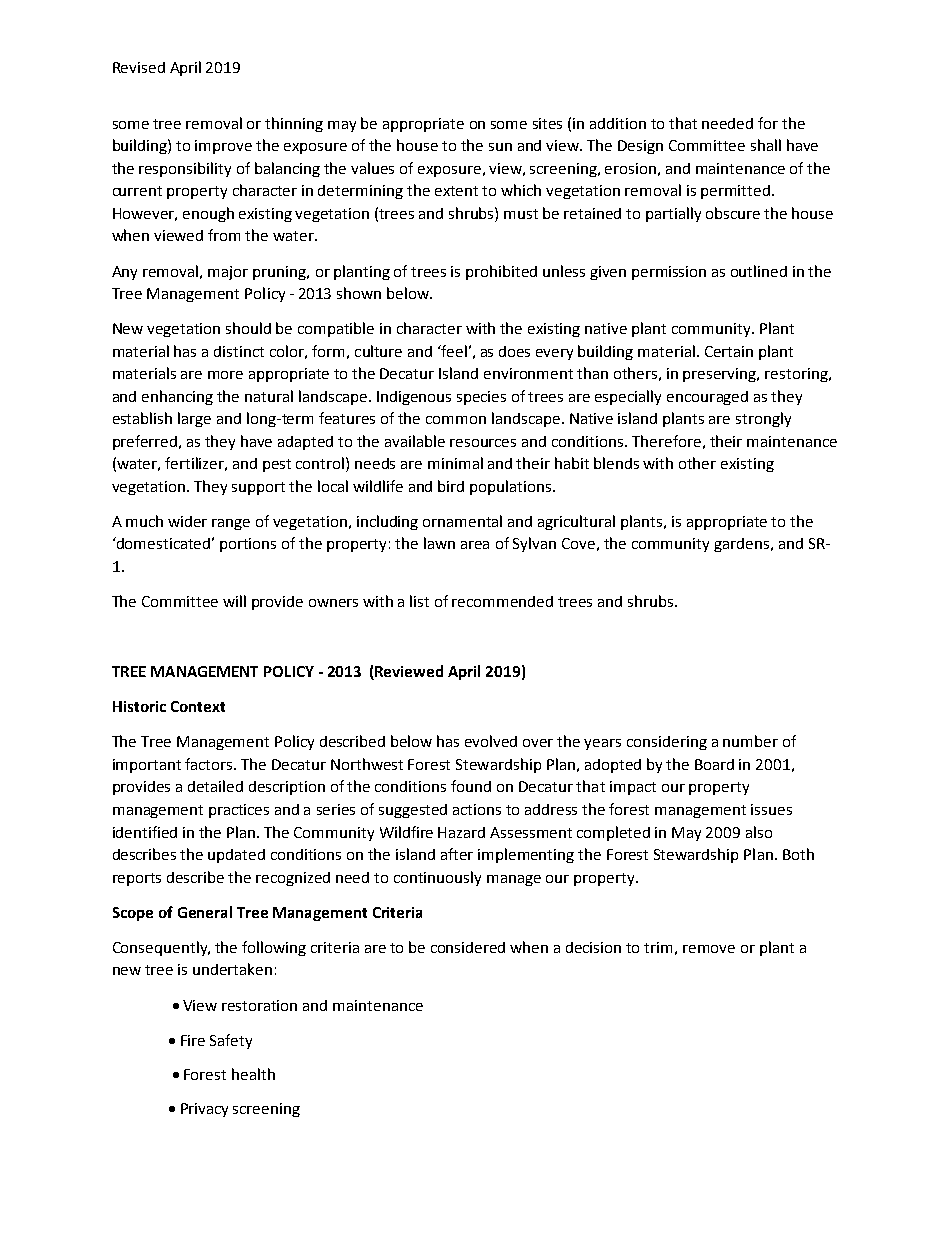 The height and width of the screenshot is (1233, 952). Describe the element at coordinates (204, 1110) in the screenshot. I see `Privacy` at that location.
